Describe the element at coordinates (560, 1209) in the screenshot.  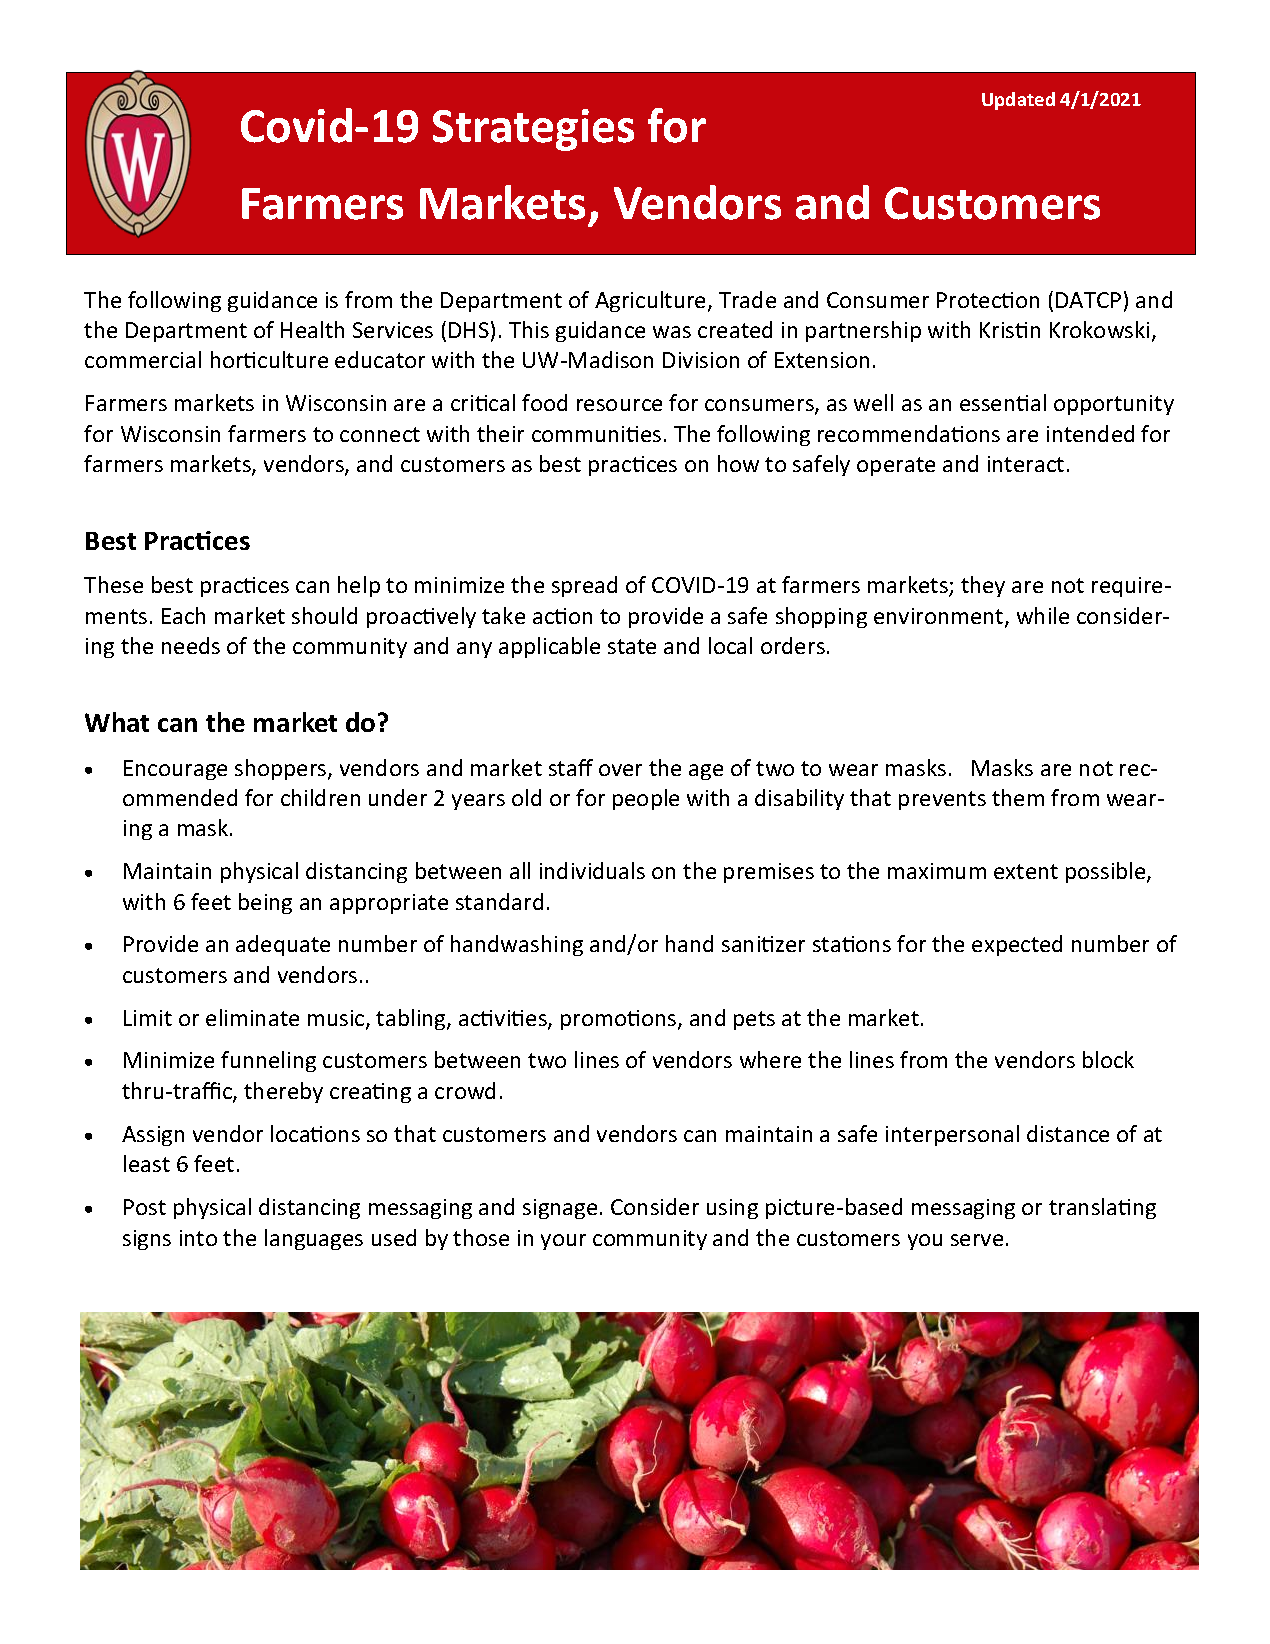
I see `signage` at that location.
